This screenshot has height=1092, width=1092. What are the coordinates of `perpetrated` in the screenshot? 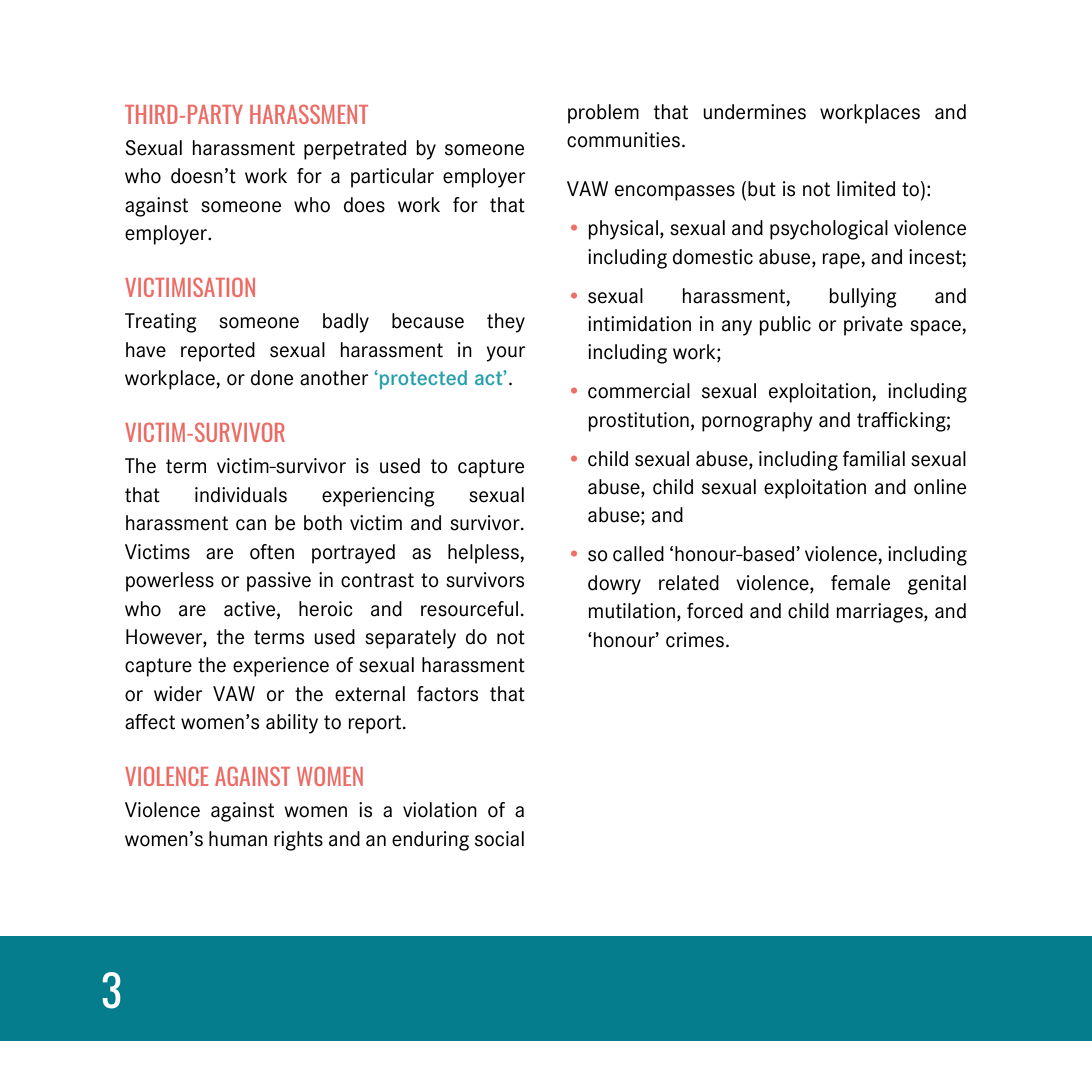 It's located at (355, 150).
